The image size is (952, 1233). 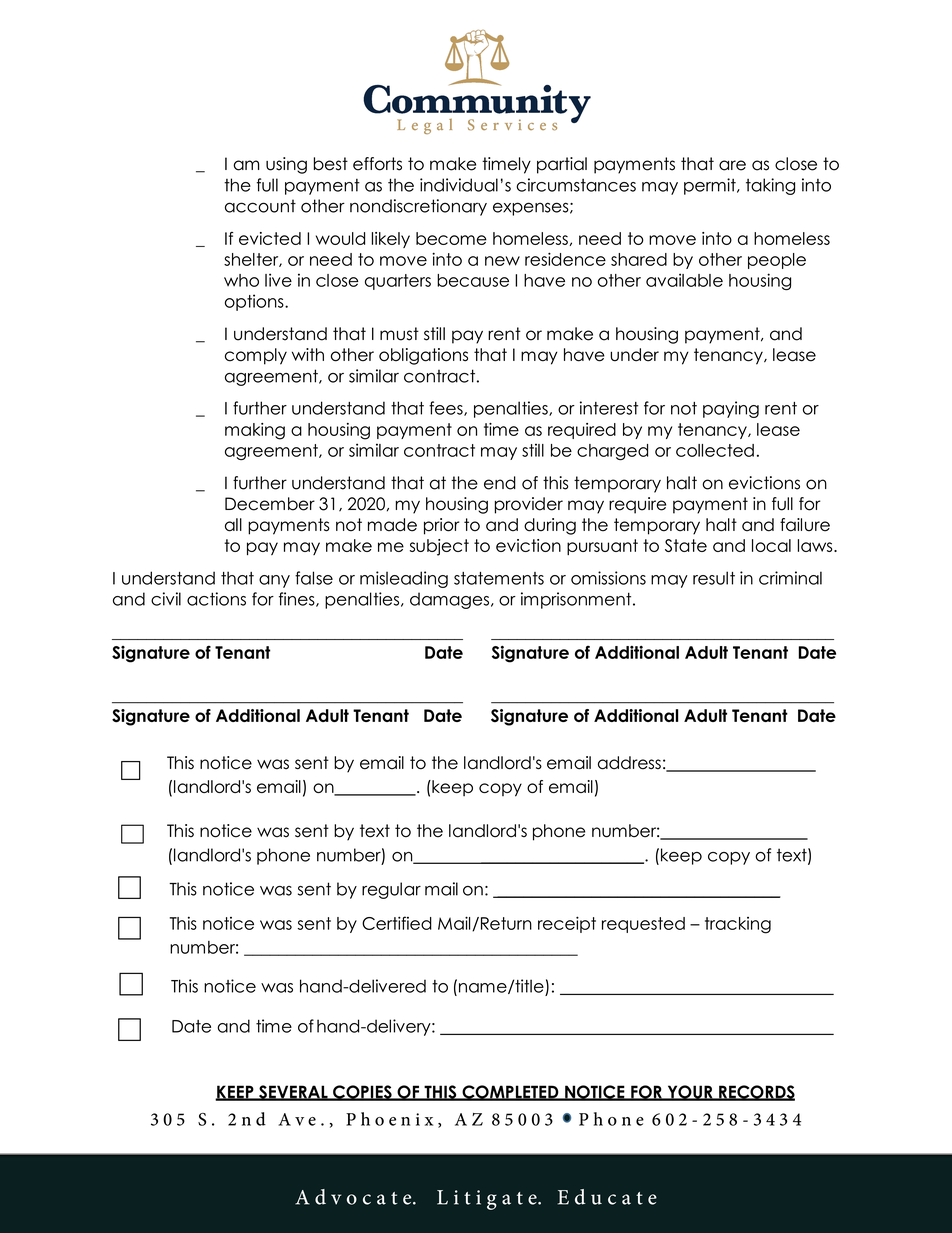 I want to click on receipt, so click(x=567, y=924).
